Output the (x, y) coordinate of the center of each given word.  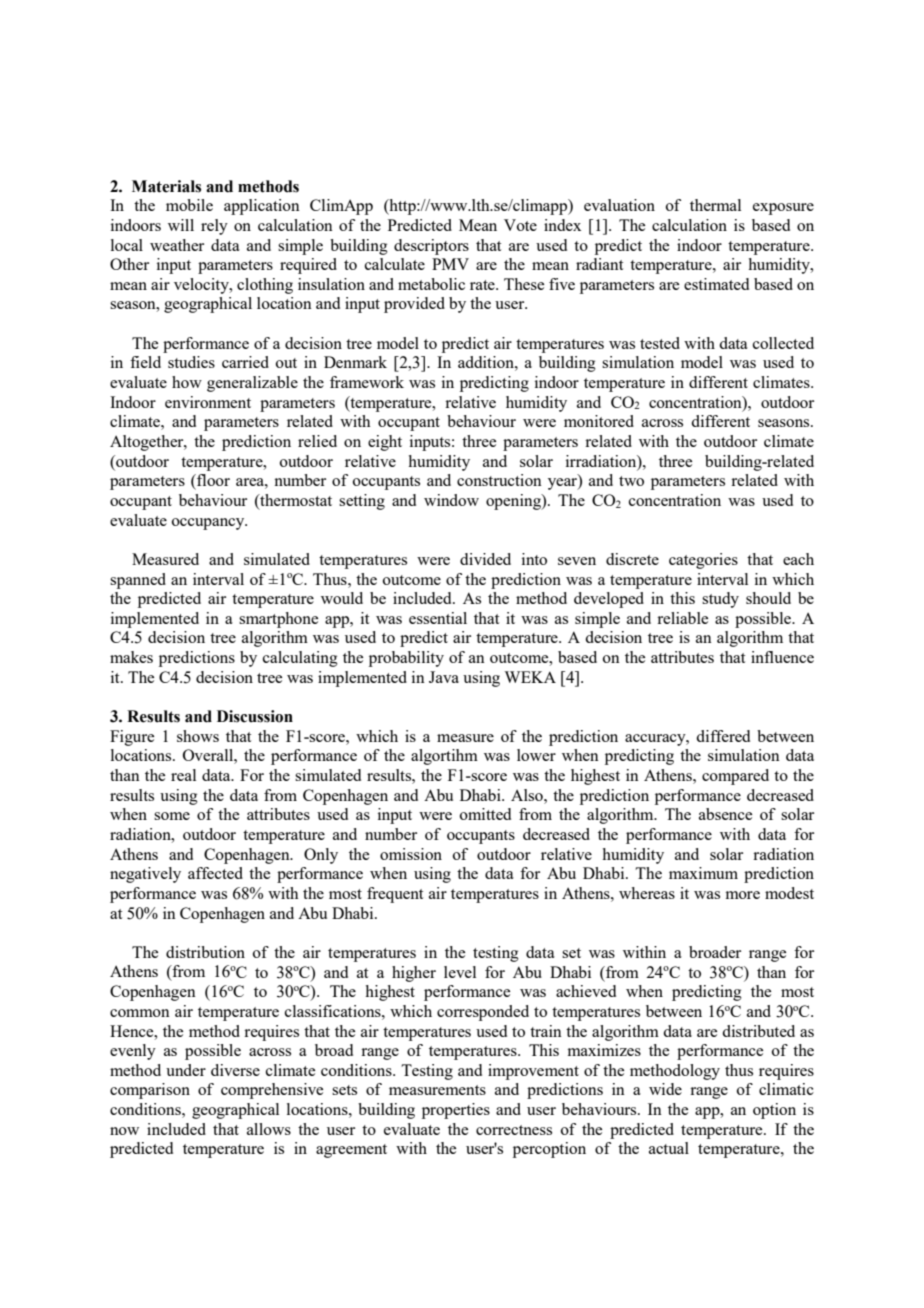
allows (269, 1129)
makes (131, 657)
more (743, 895)
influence (782, 657)
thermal (715, 205)
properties (456, 1111)
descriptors (431, 247)
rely (214, 227)
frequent (395, 895)
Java (444, 677)
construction (499, 480)
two (631, 481)
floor (212, 480)
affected (215, 873)
